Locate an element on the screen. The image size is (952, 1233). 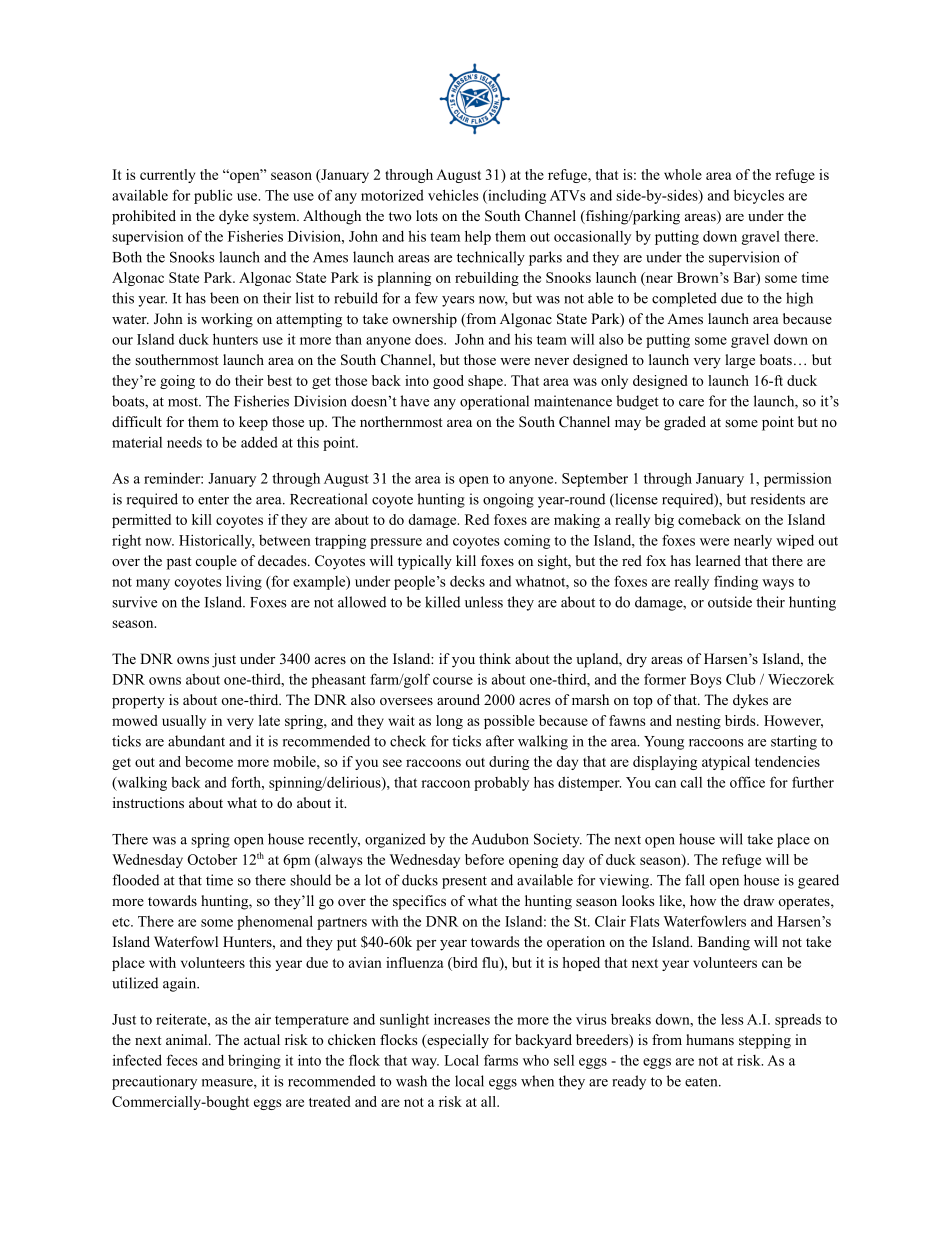
feces is located at coordinates (182, 1060).
